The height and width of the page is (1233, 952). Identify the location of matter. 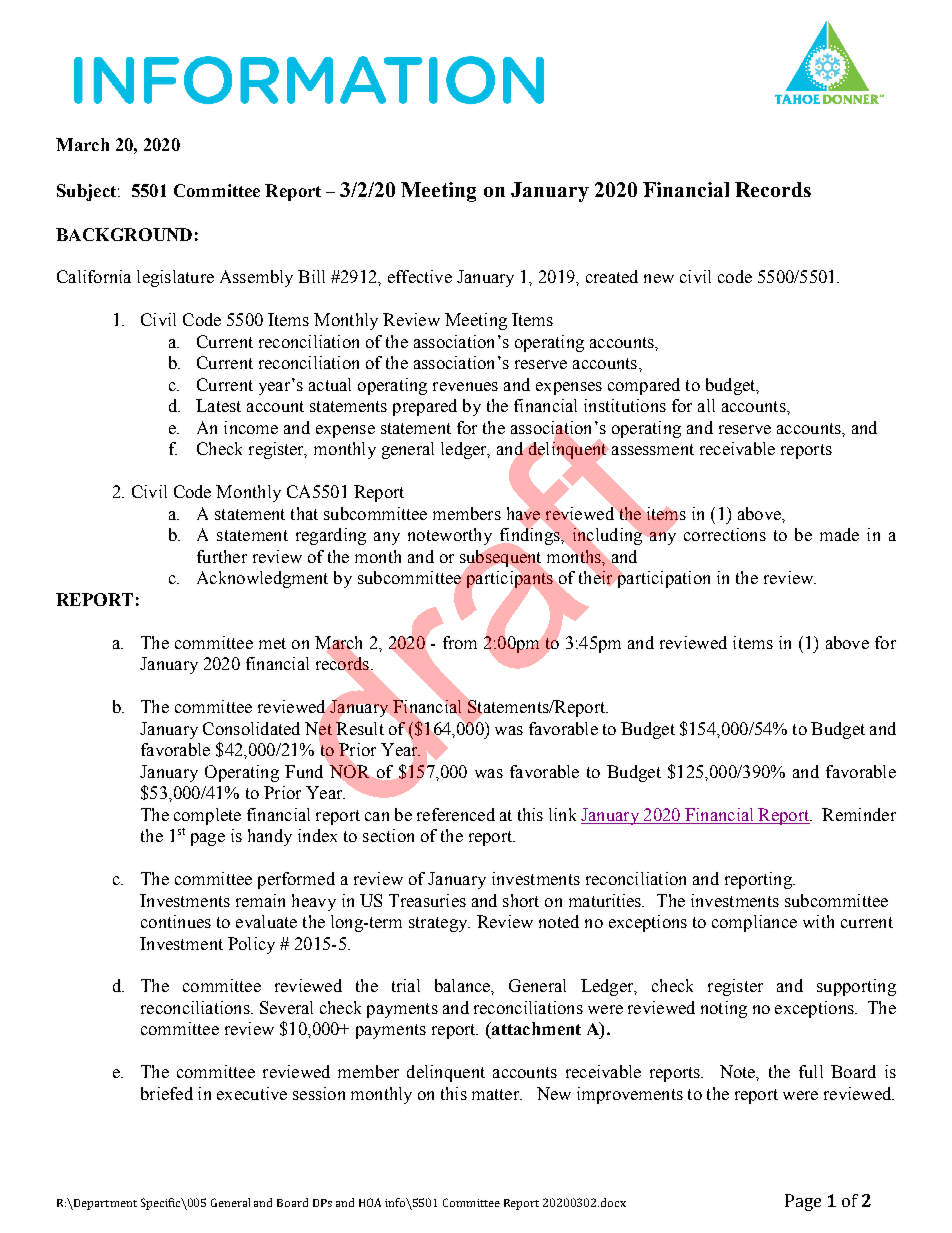
(496, 1094).
